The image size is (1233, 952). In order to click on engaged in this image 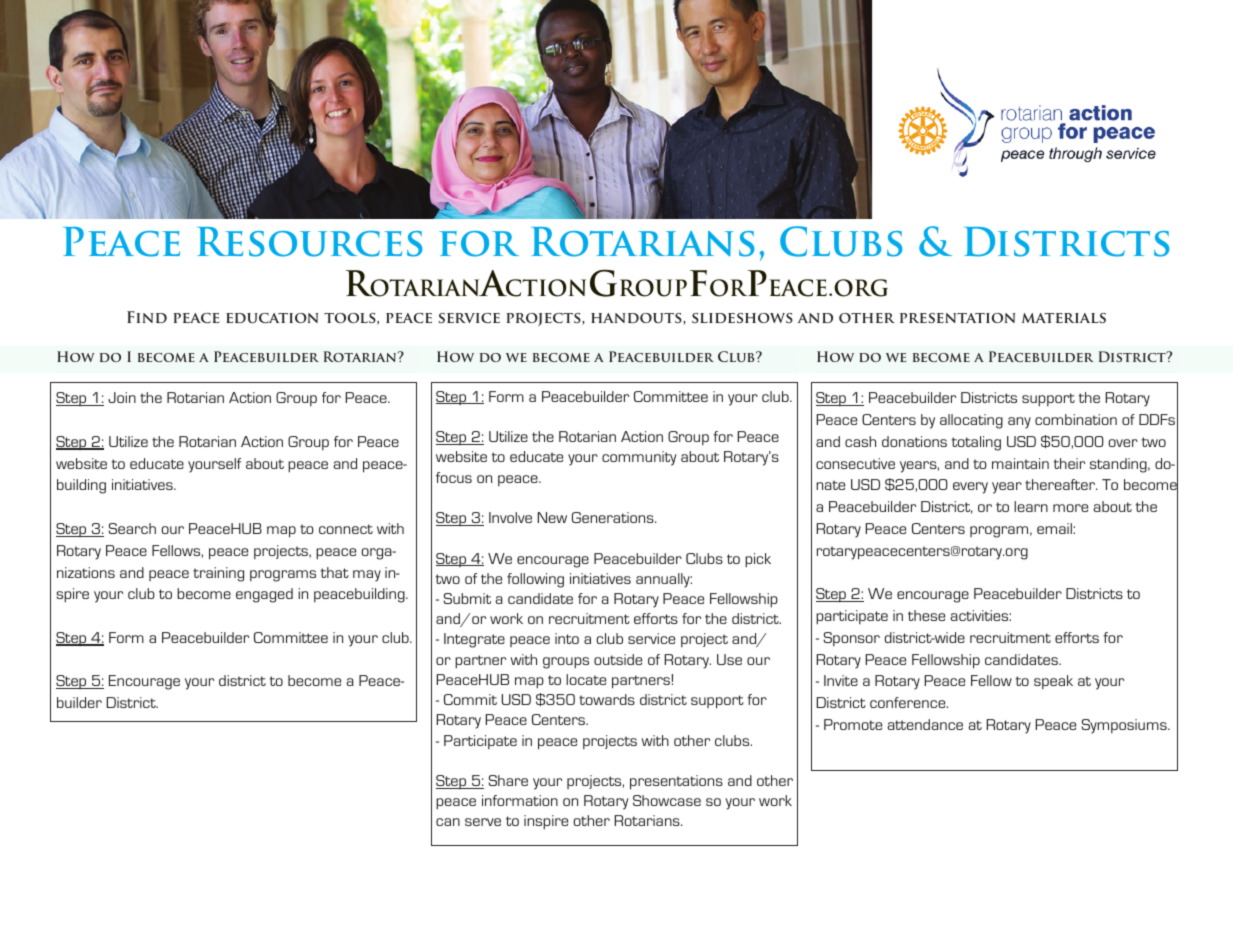, I will do `click(264, 595)`.
